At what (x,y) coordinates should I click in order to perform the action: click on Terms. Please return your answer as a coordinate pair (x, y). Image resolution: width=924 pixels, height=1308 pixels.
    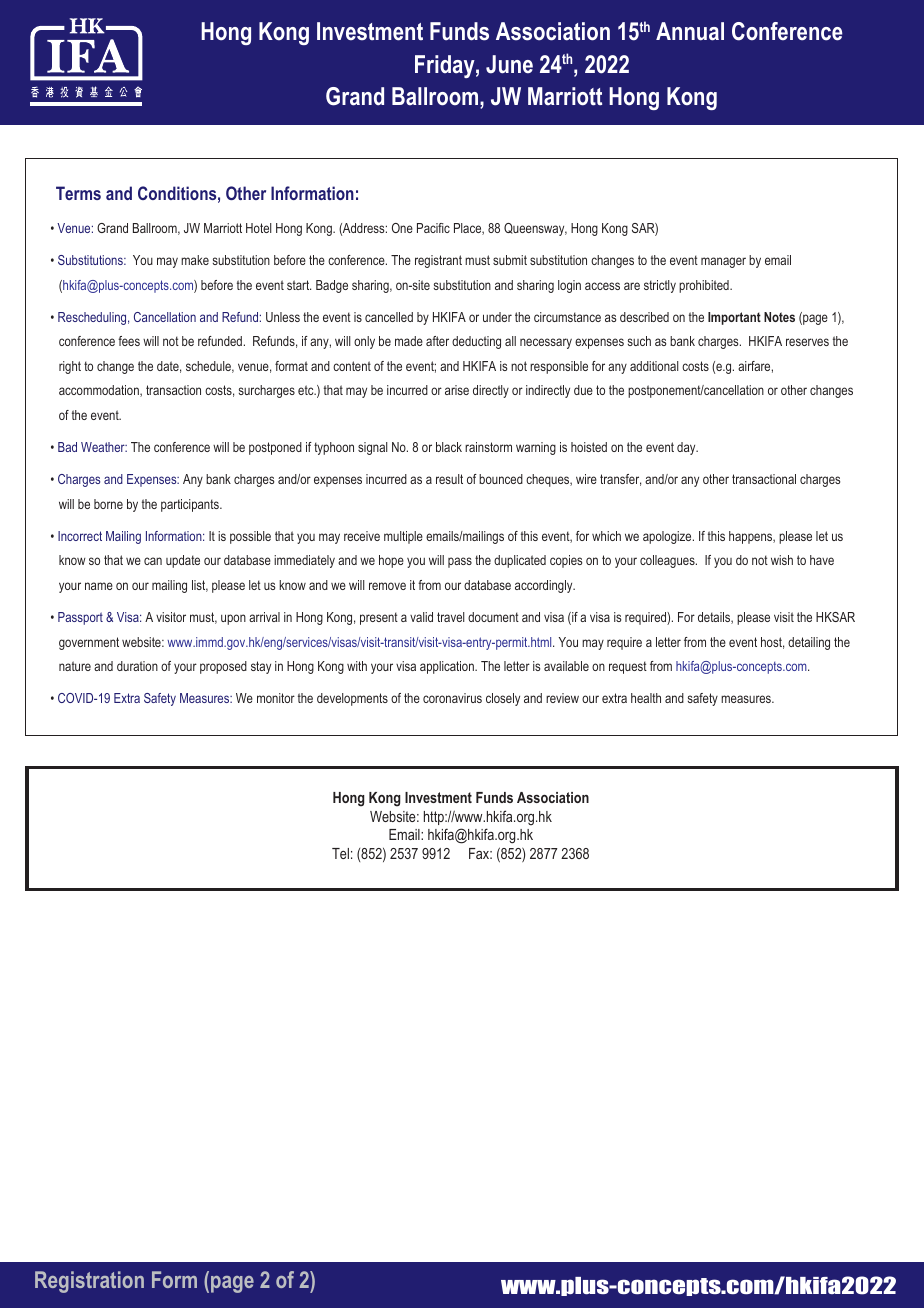
    Looking at the image, I should click on (78, 193).
